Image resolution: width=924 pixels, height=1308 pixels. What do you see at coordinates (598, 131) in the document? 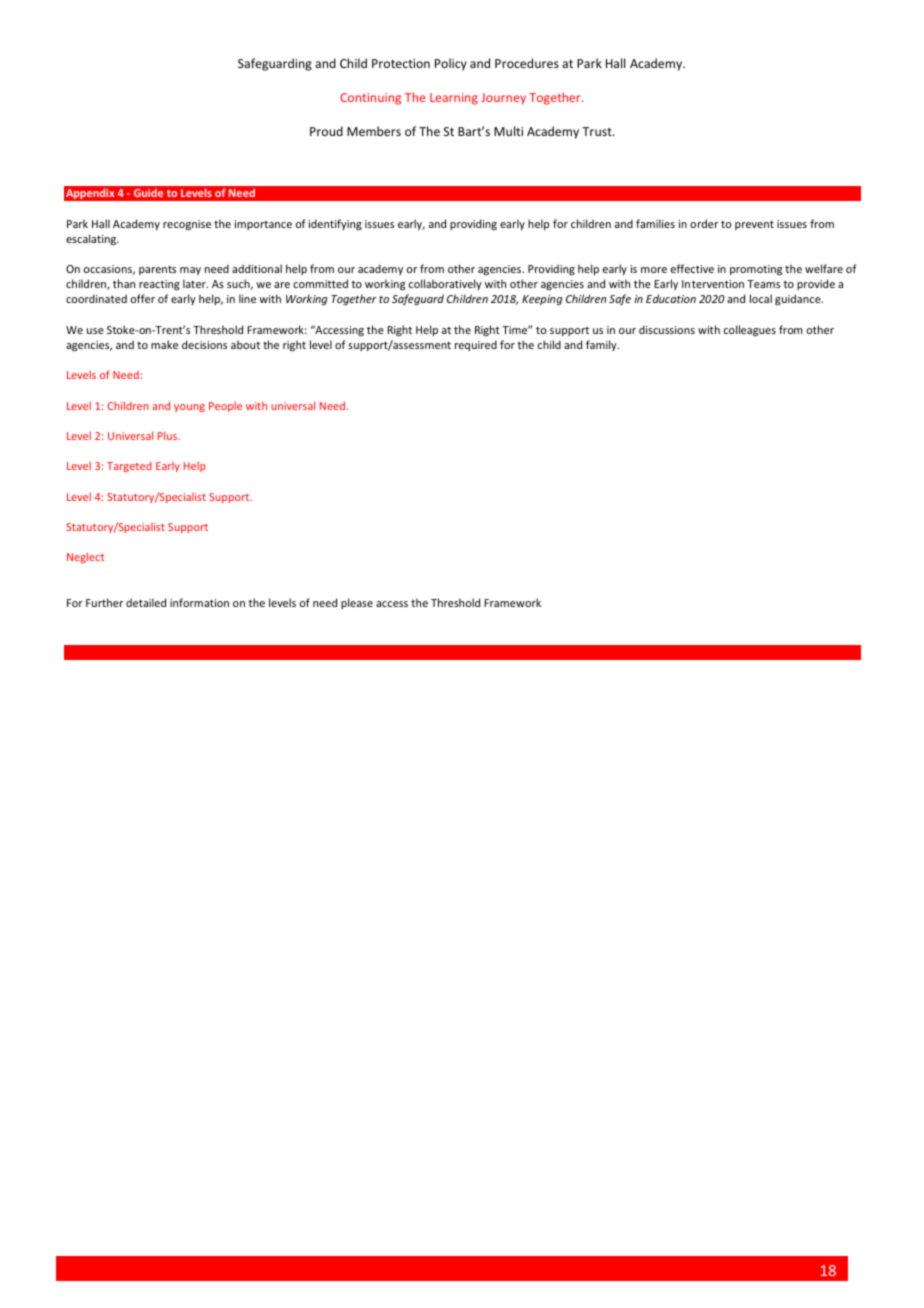
I see `Trust` at bounding box center [598, 131].
